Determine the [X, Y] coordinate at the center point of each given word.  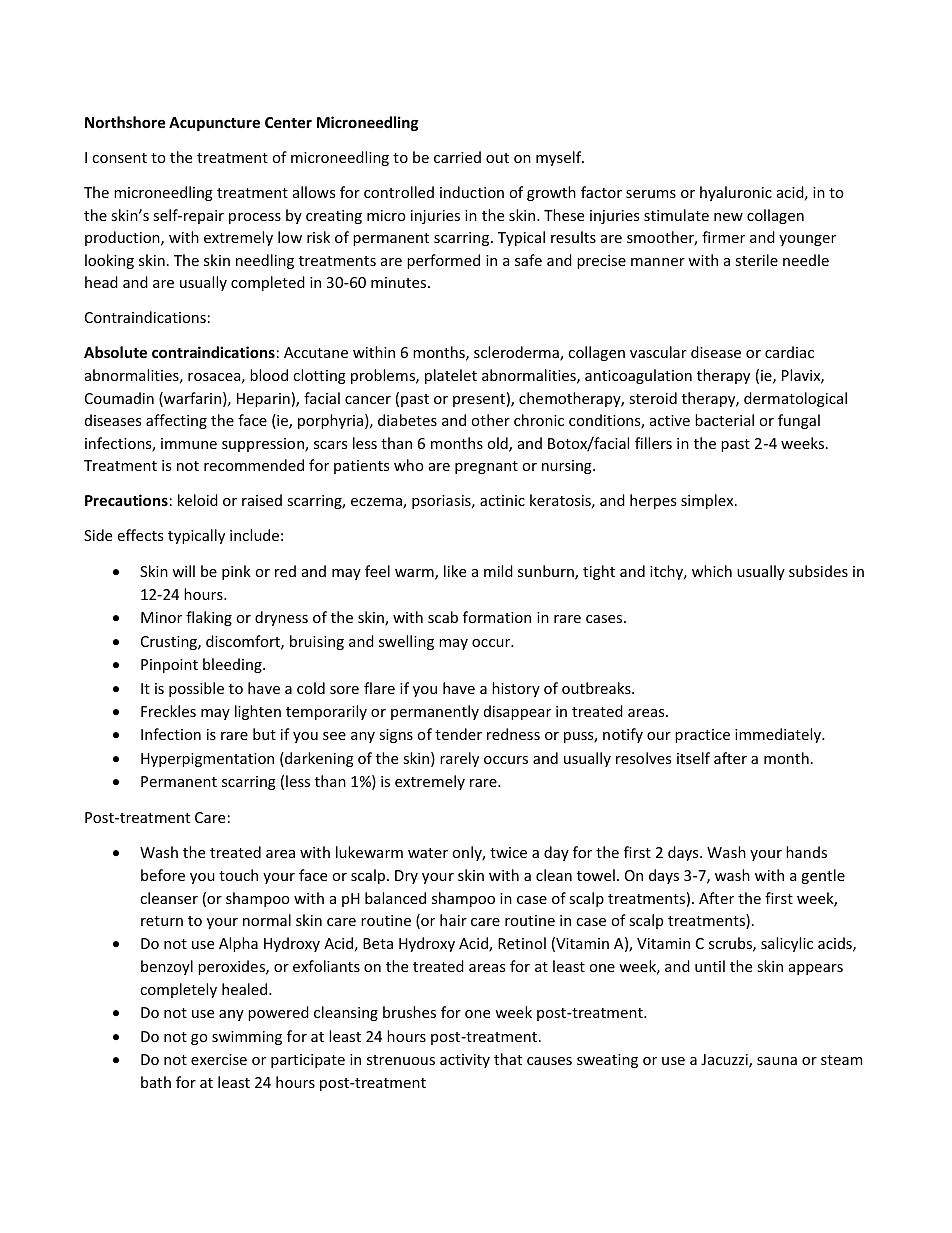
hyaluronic [736, 193]
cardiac [789, 352]
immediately [779, 735]
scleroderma [517, 353]
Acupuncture [214, 124]
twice [508, 852]
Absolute [115, 352]
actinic [502, 500]
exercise [219, 1059]
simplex [708, 501]
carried [457, 157]
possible [196, 689]
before [163, 875]
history [516, 689]
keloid [198, 500]
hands [806, 852]
